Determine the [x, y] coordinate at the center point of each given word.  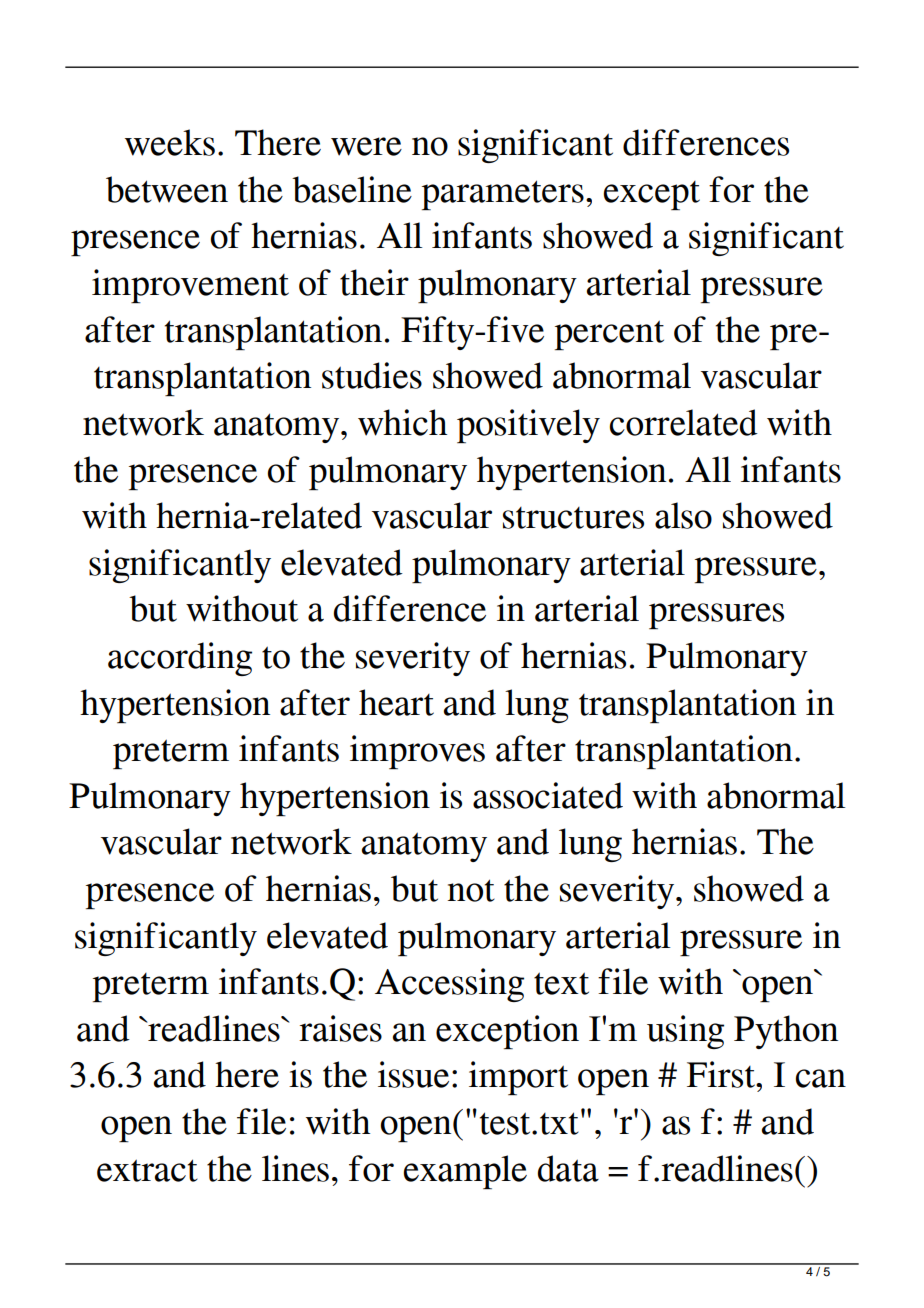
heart [396, 702]
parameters [503, 195]
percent [609, 335]
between [167, 189]
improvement [190, 286]
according [180, 659]
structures [573, 518]
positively [528, 426]
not [471, 890]
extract [147, 1170]
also [683, 515]
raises [340, 1028]
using [685, 1032]
